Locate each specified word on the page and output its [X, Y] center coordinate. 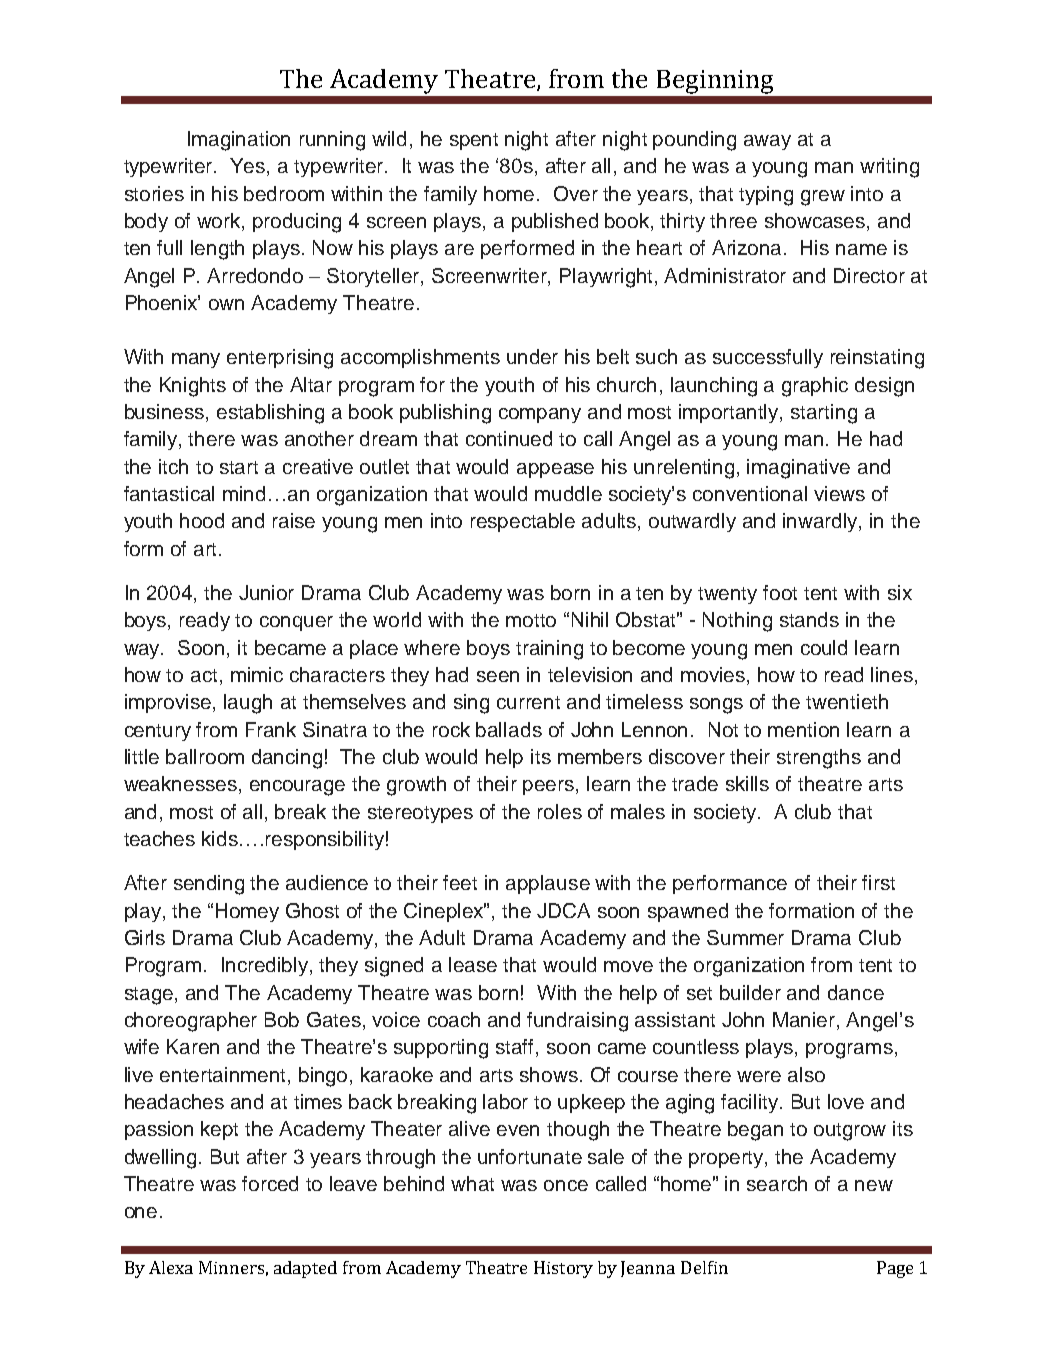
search [777, 1183]
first [878, 882]
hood [202, 520]
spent [474, 141]
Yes [249, 167]
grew [823, 198]
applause [548, 884]
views [839, 493]
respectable [523, 522]
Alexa [171, 1267]
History [563, 1269]
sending [209, 885]
